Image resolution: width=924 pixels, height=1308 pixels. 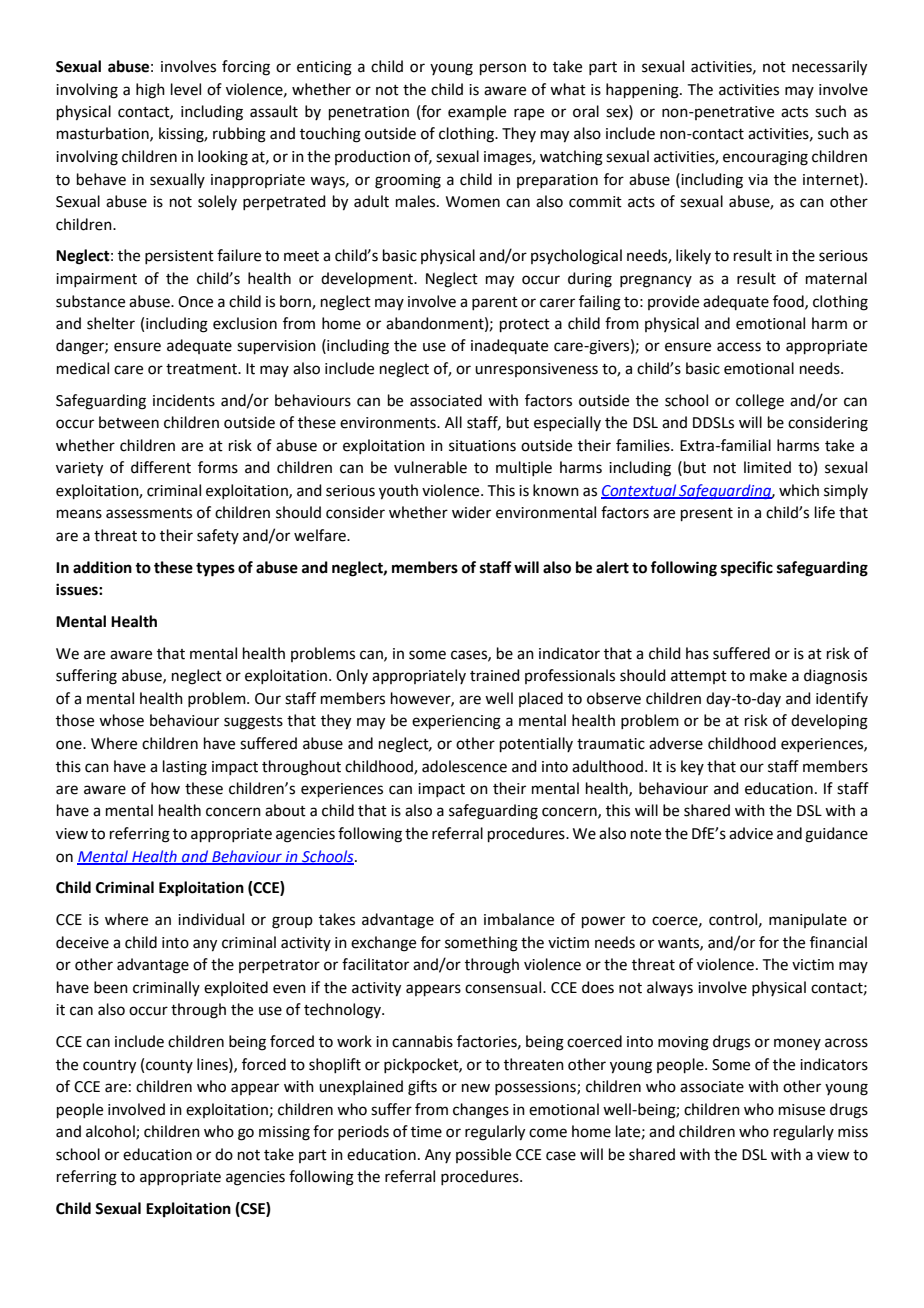 What do you see at coordinates (767, 467) in the screenshot?
I see `limited` at bounding box center [767, 467].
